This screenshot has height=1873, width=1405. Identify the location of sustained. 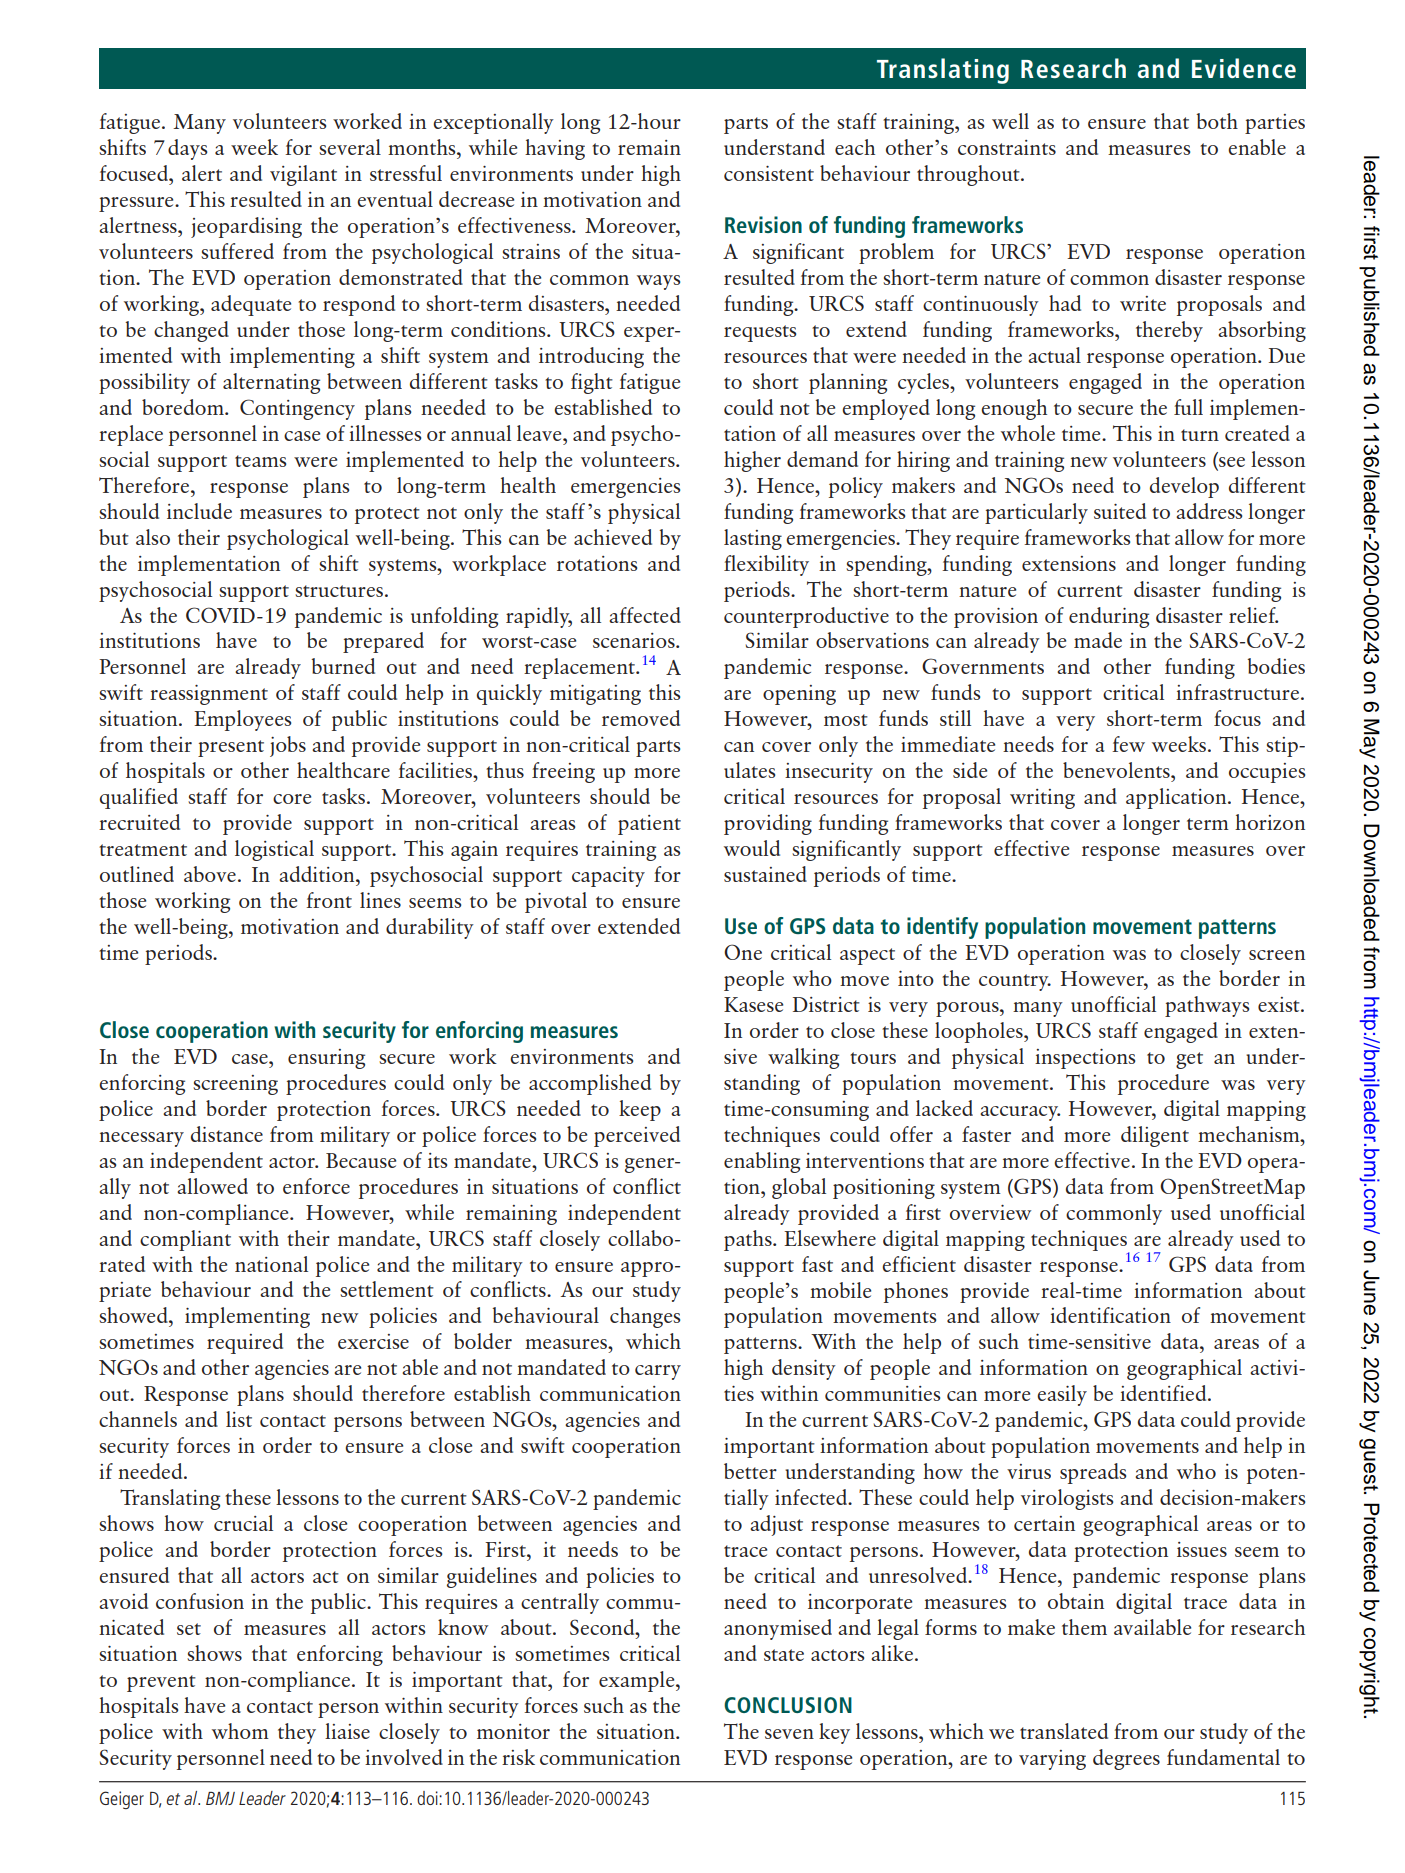
(765, 874).
